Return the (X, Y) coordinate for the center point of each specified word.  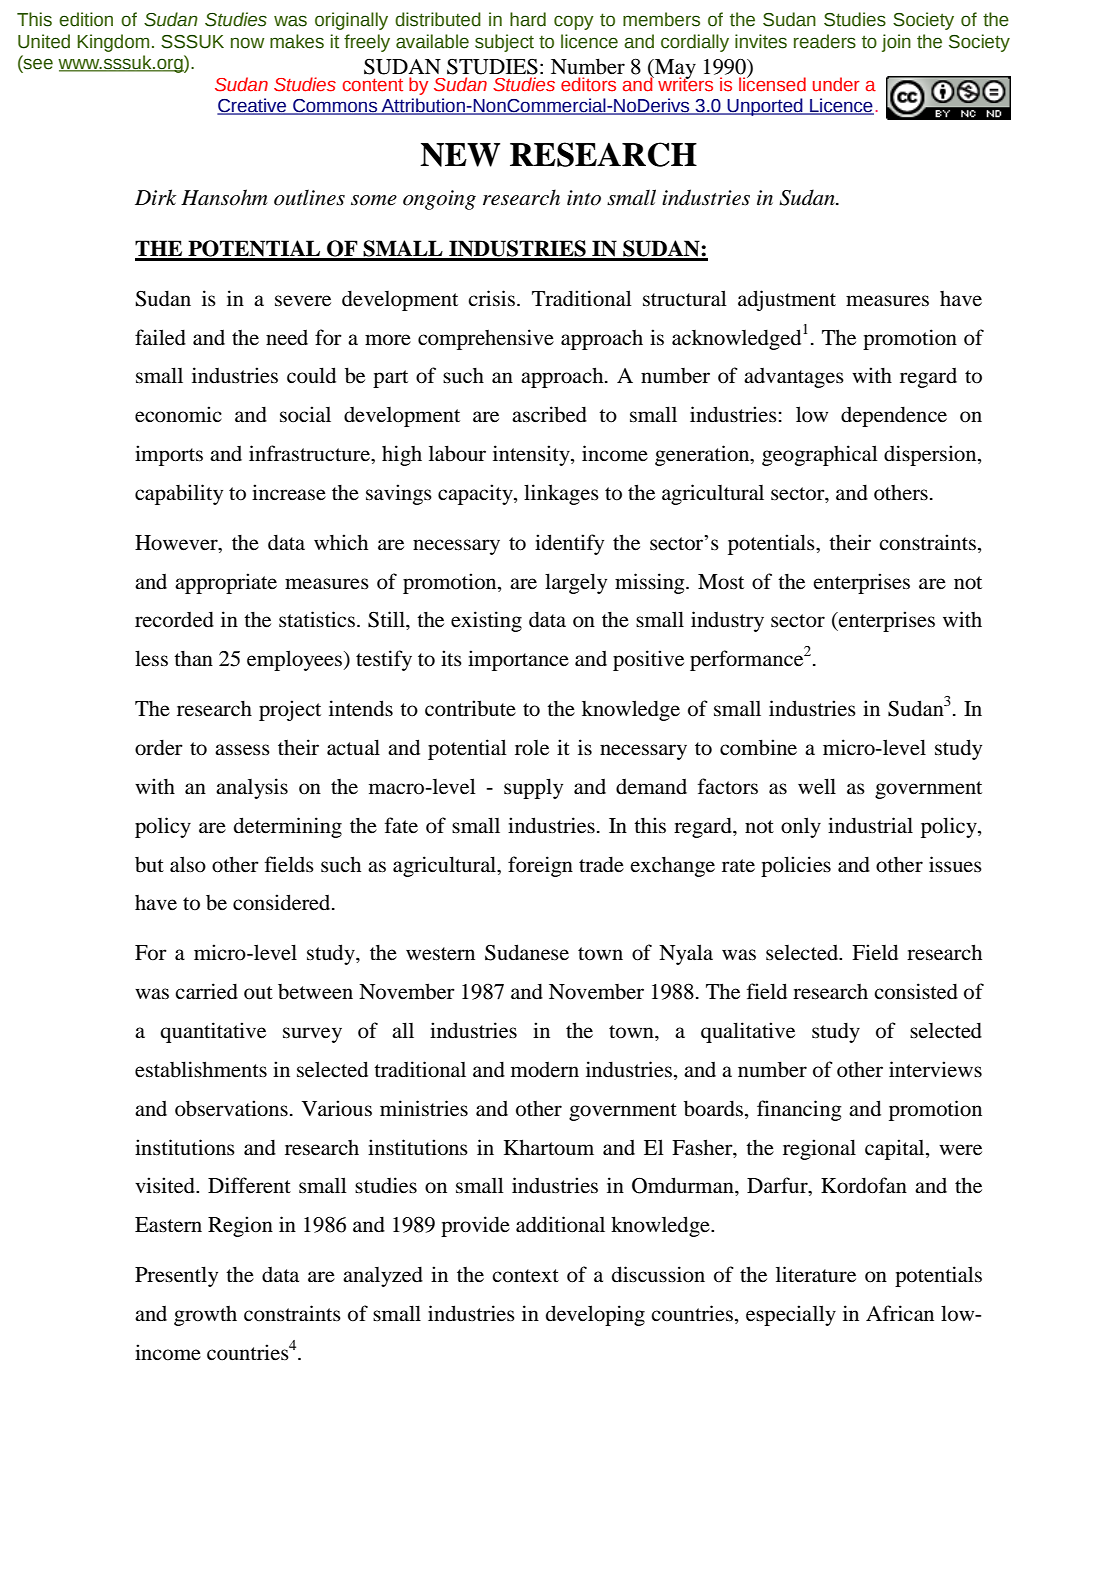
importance (518, 660)
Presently (176, 1276)
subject (504, 43)
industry (727, 621)
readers (825, 41)
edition (86, 19)
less (151, 658)
